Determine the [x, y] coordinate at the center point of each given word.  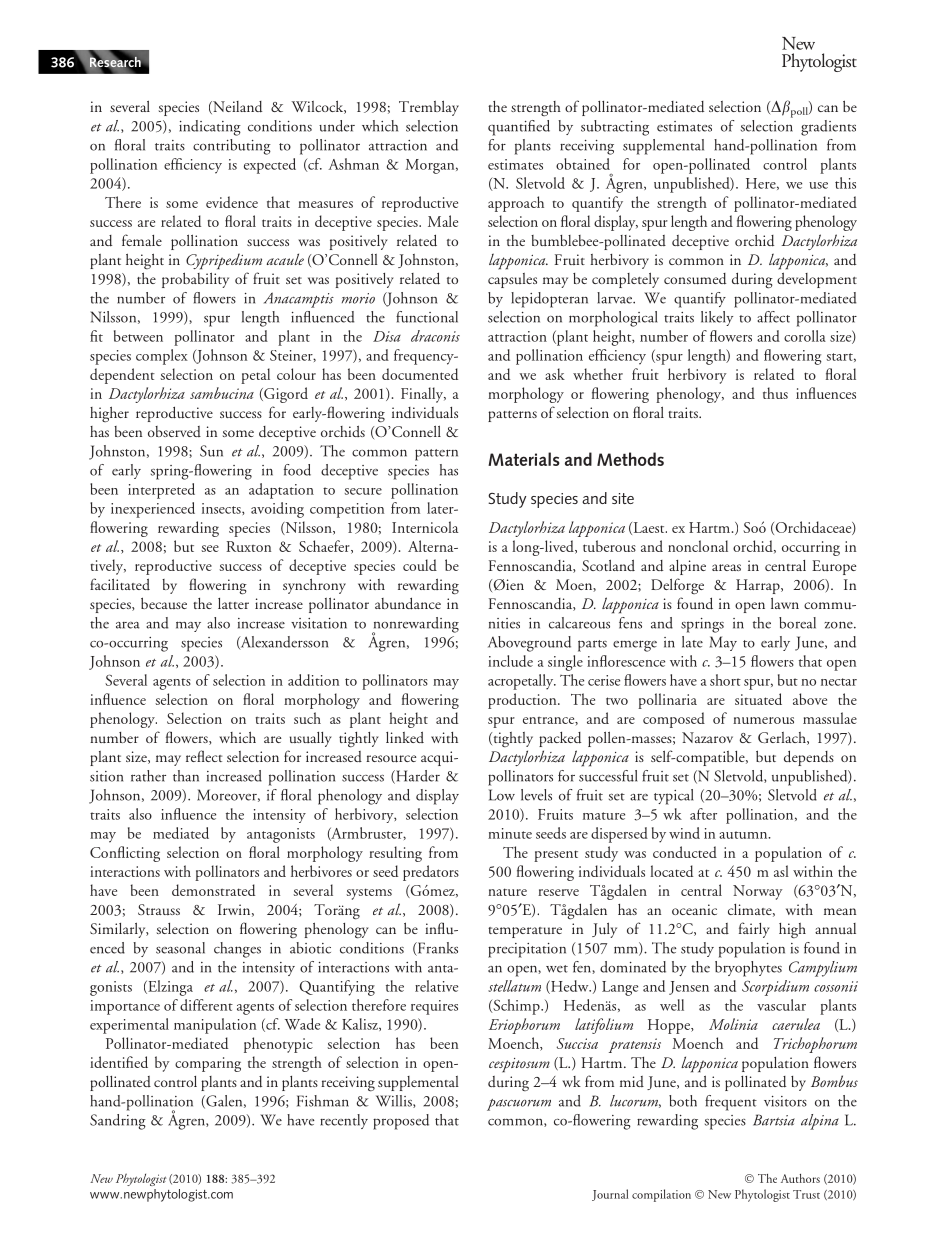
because [164, 603]
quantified [519, 128]
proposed [401, 1122]
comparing [208, 1064]
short [725, 680]
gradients [828, 128]
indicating [210, 128]
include [510, 661]
